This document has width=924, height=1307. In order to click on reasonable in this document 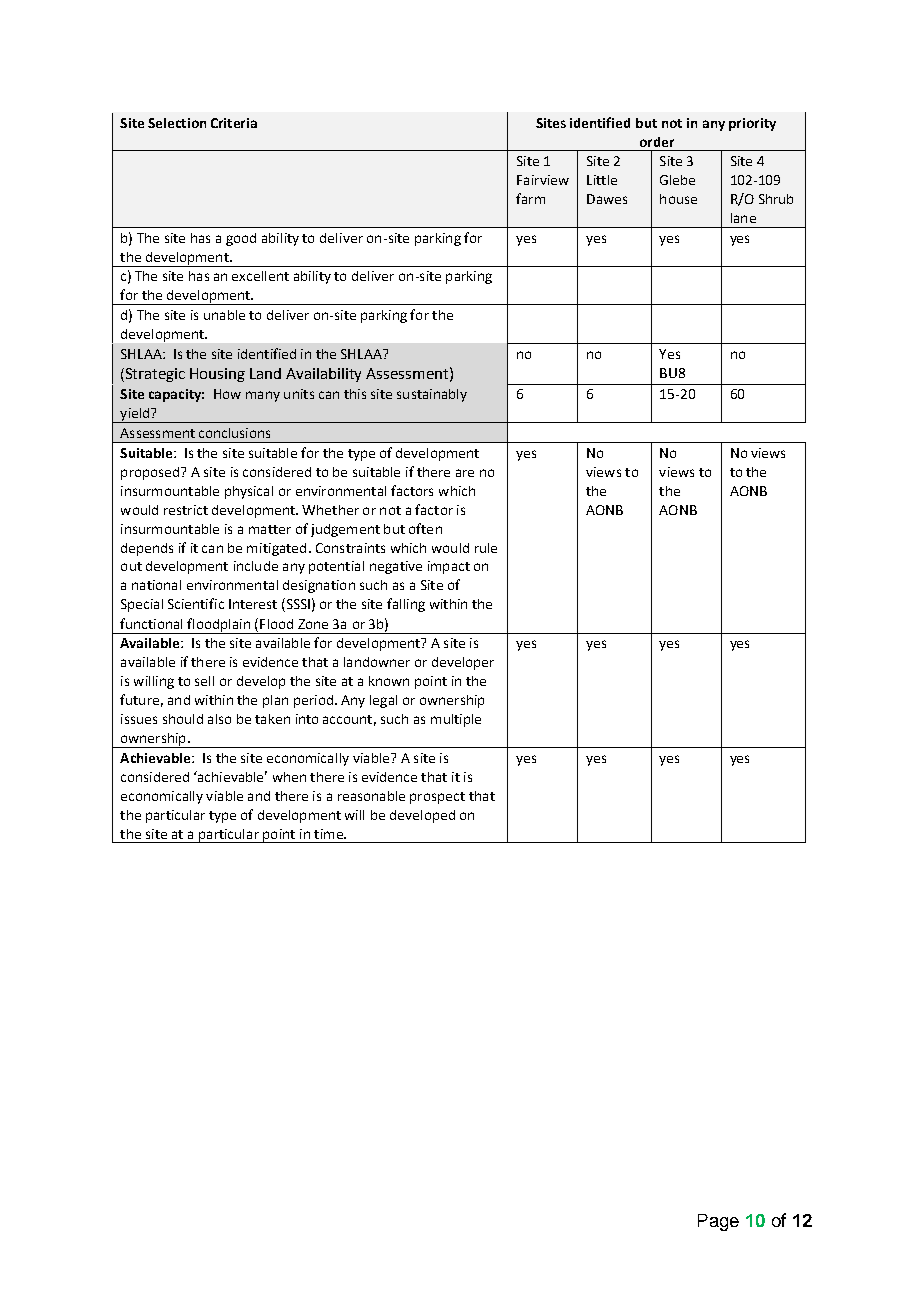, I will do `click(371, 796)`.
